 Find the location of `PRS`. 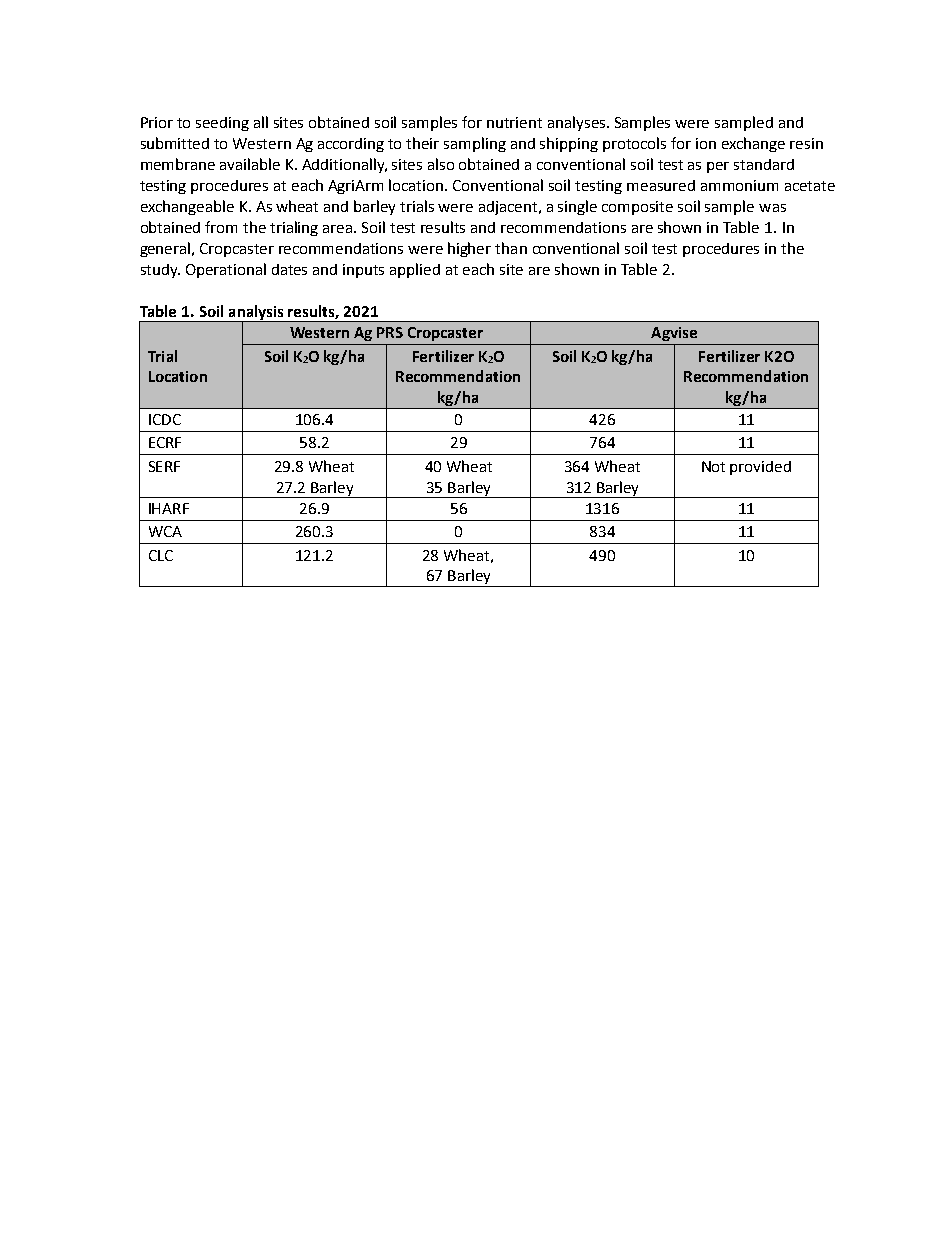

PRS is located at coordinates (390, 332).
